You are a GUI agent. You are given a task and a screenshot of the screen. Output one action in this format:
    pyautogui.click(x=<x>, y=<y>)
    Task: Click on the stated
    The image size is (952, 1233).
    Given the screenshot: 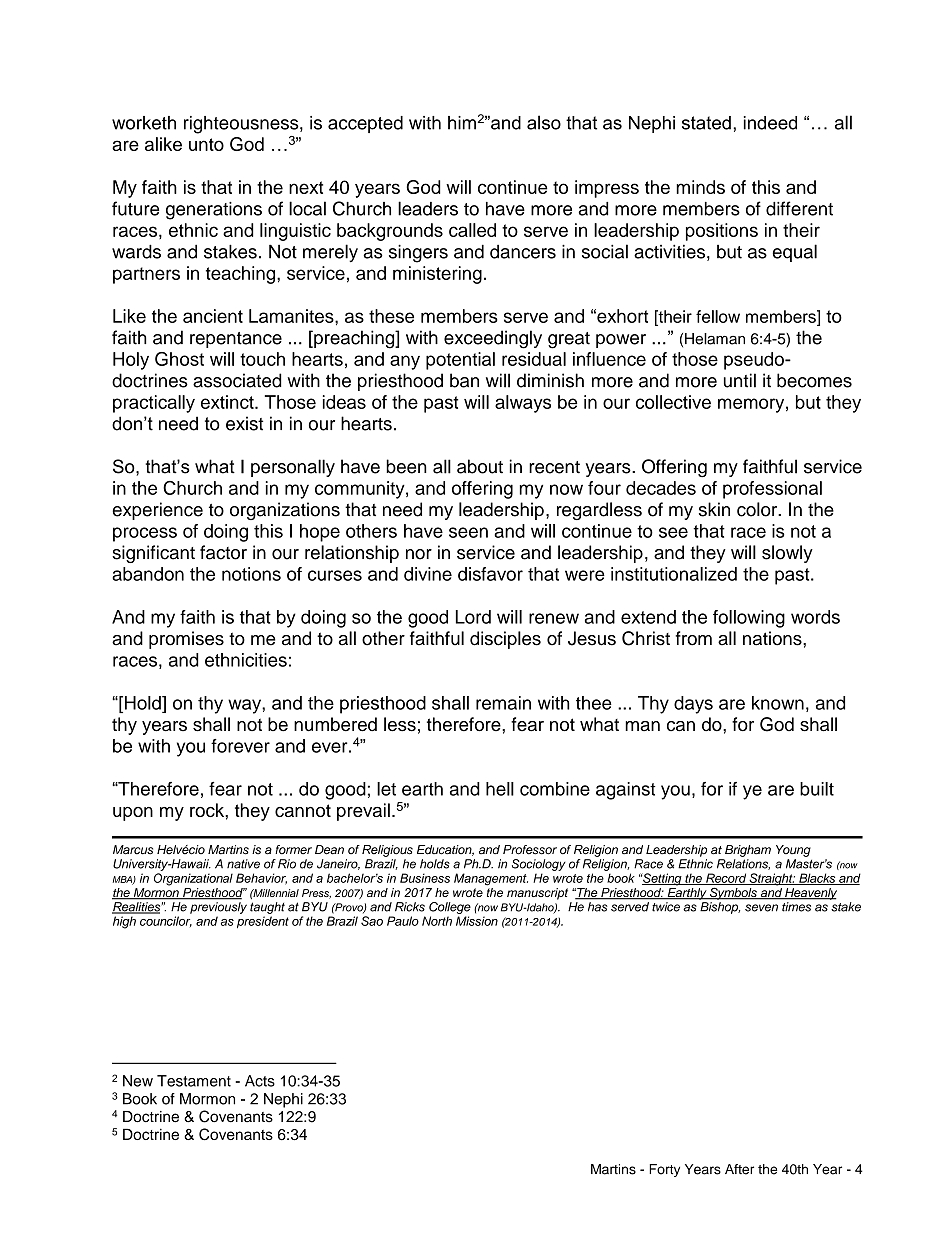 What is the action you would take?
    pyautogui.click(x=706, y=123)
